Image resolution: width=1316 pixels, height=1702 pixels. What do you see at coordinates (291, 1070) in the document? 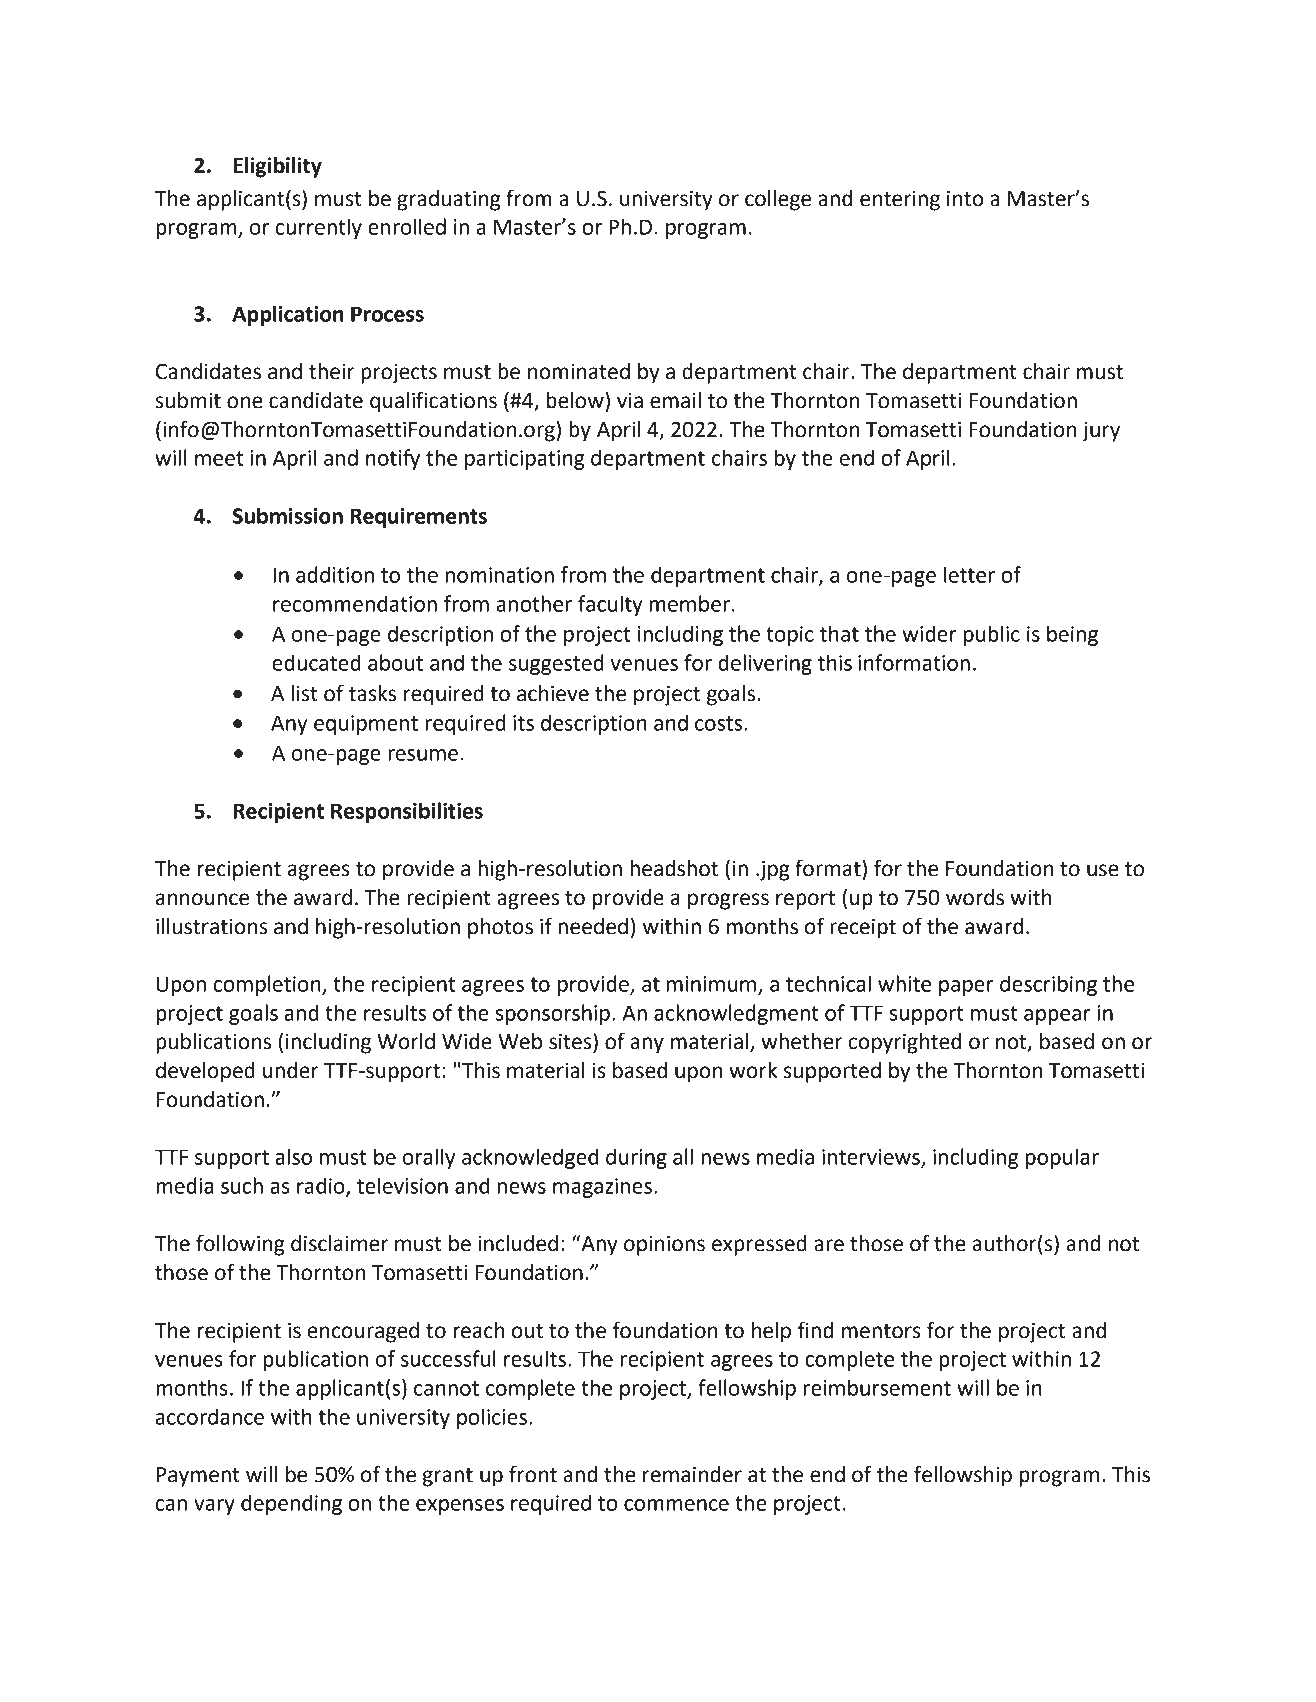
I see `under` at bounding box center [291, 1070].
